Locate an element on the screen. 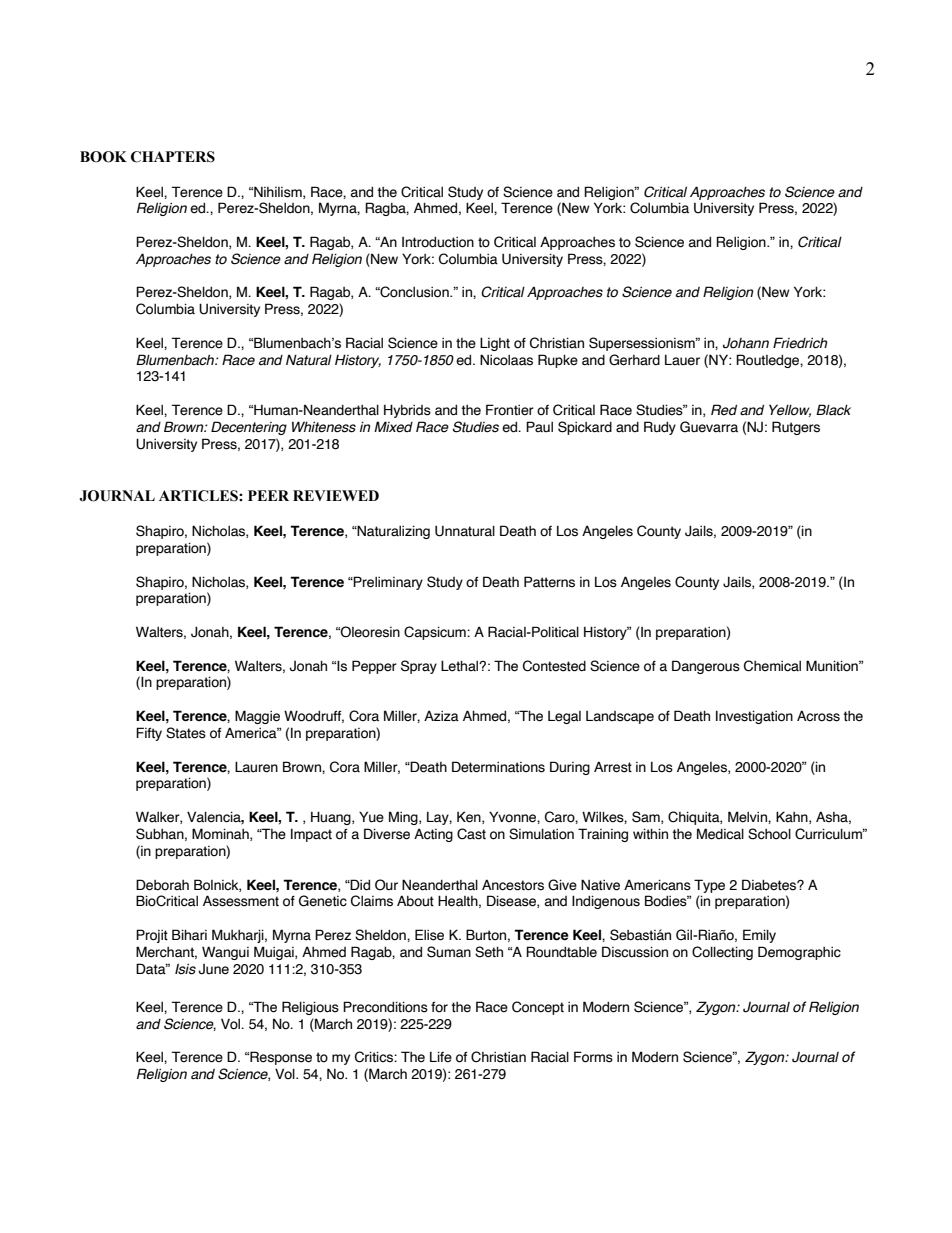 The height and width of the screenshot is (1233, 952). Isis is located at coordinates (185, 969).
